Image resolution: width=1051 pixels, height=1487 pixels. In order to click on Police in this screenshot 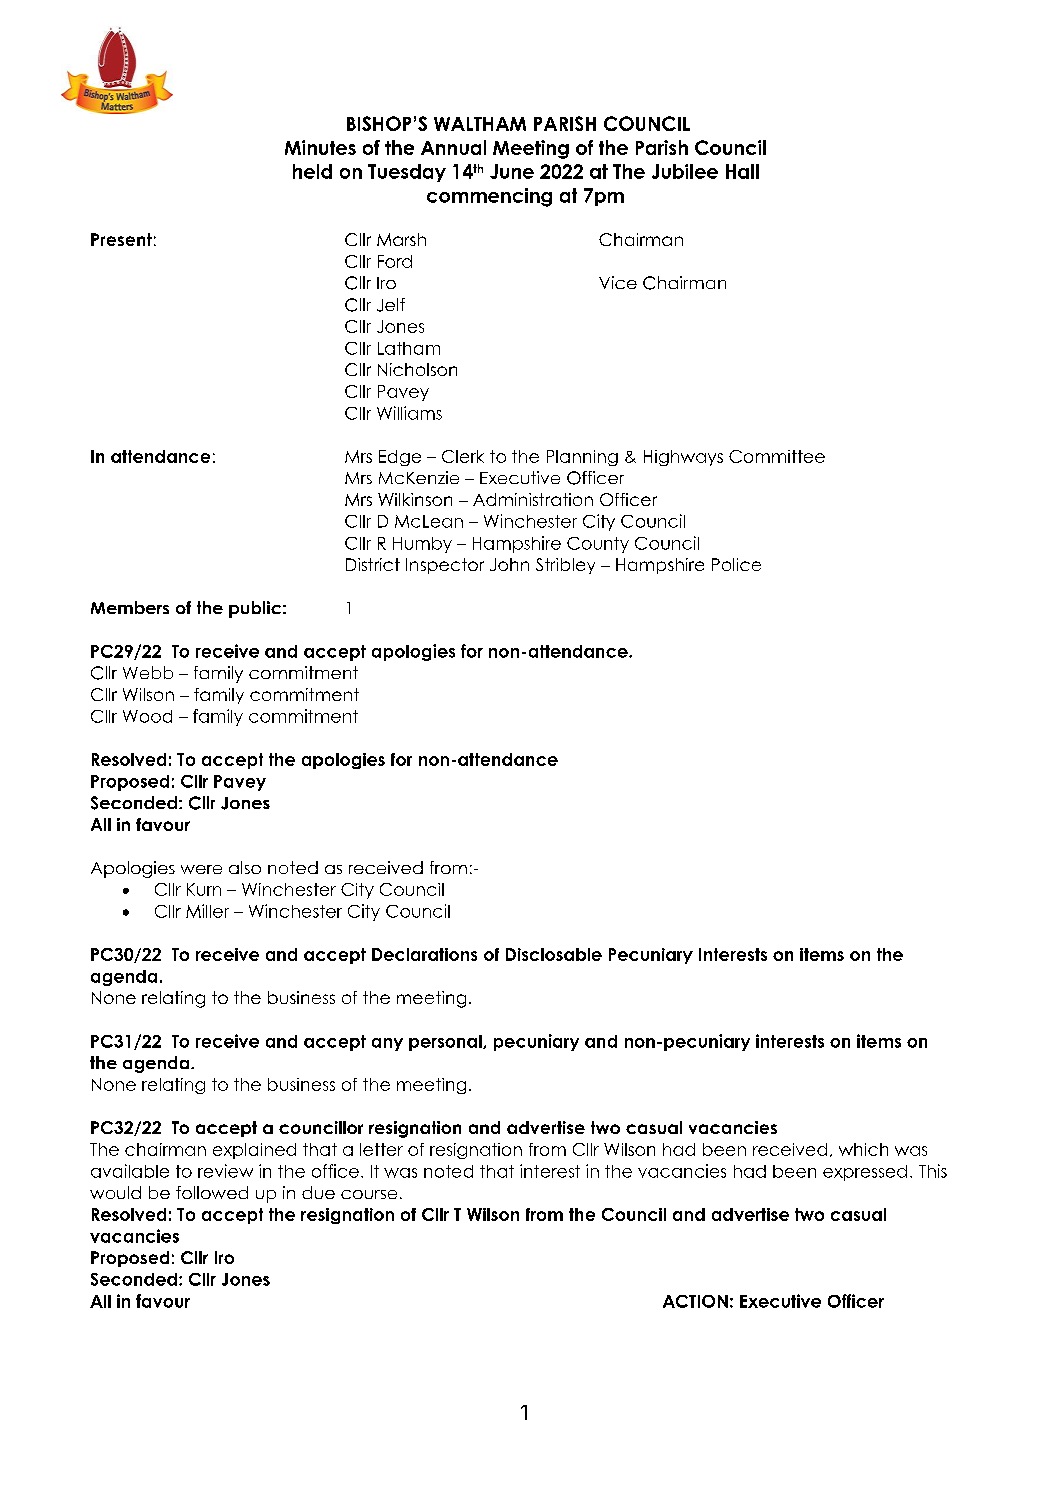, I will do `click(736, 564)`.
